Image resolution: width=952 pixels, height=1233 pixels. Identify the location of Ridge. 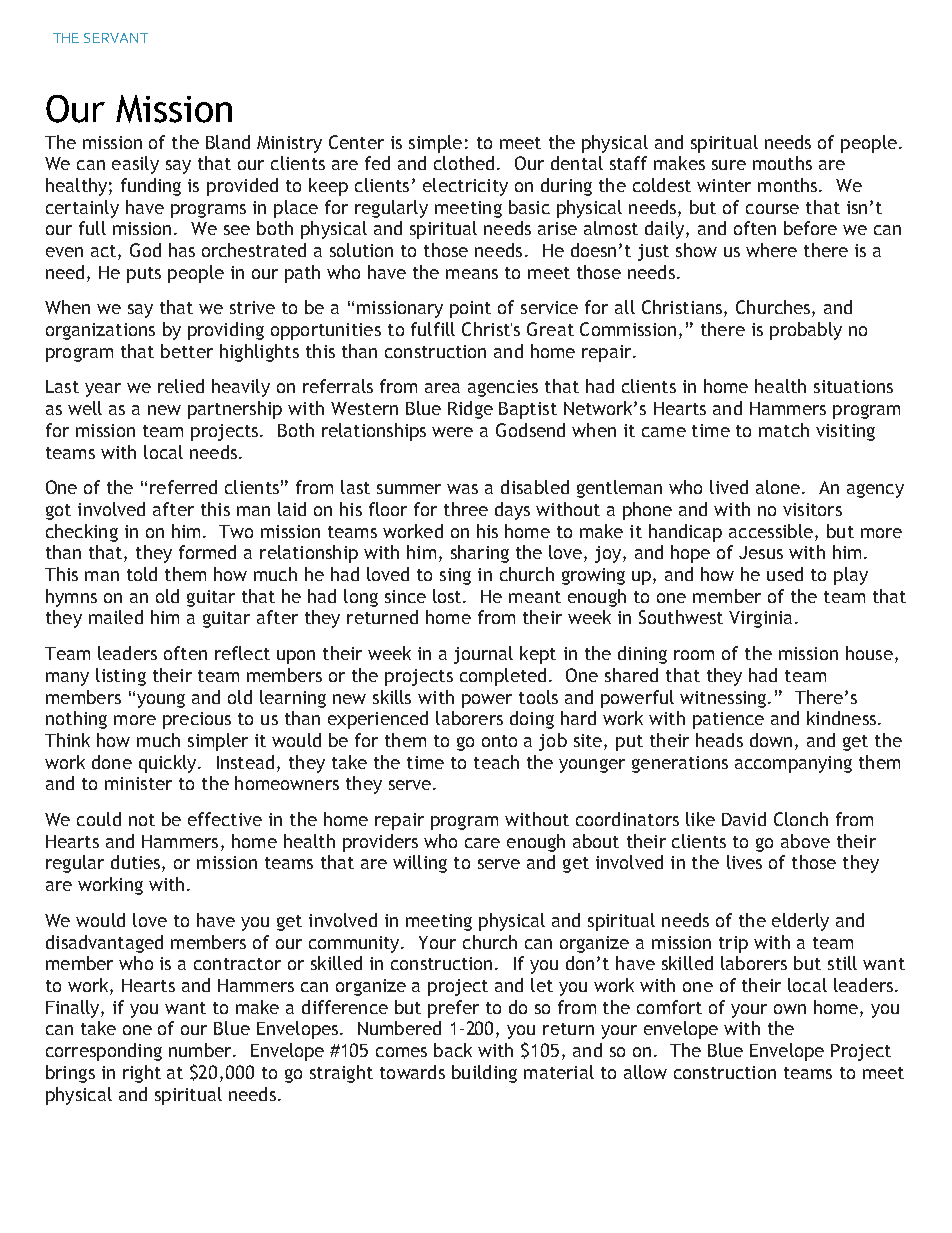
(470, 410).
